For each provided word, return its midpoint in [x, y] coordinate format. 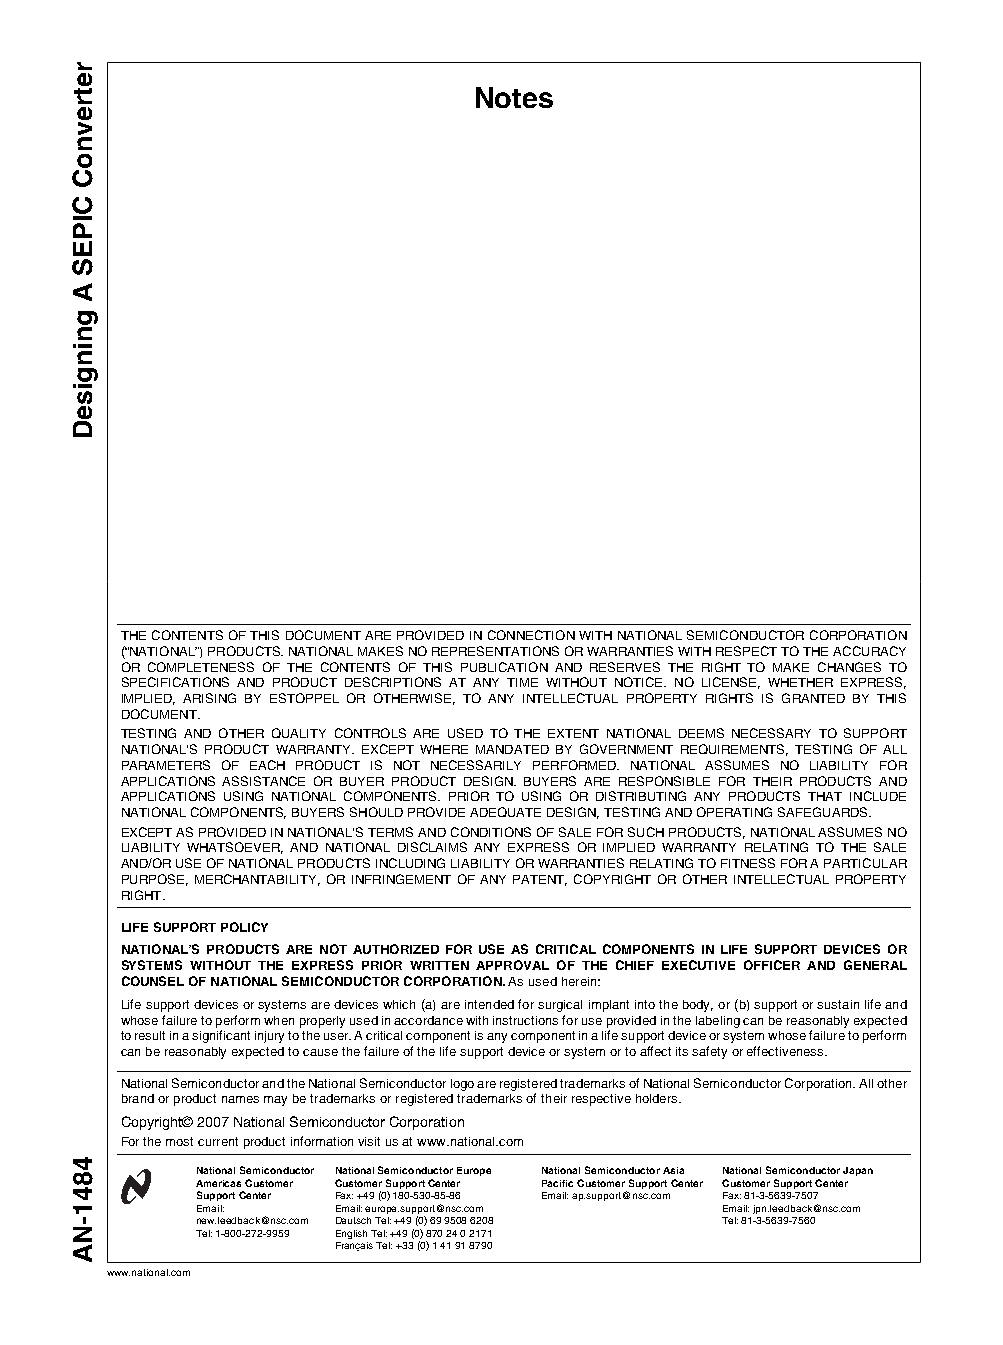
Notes [514, 97]
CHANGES [849, 667]
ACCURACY [869, 651]
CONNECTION [531, 635]
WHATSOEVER [235, 848]
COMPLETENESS [201, 667]
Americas [218, 1183]
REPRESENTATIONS [495, 651]
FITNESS [748, 863]
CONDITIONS [491, 832]
